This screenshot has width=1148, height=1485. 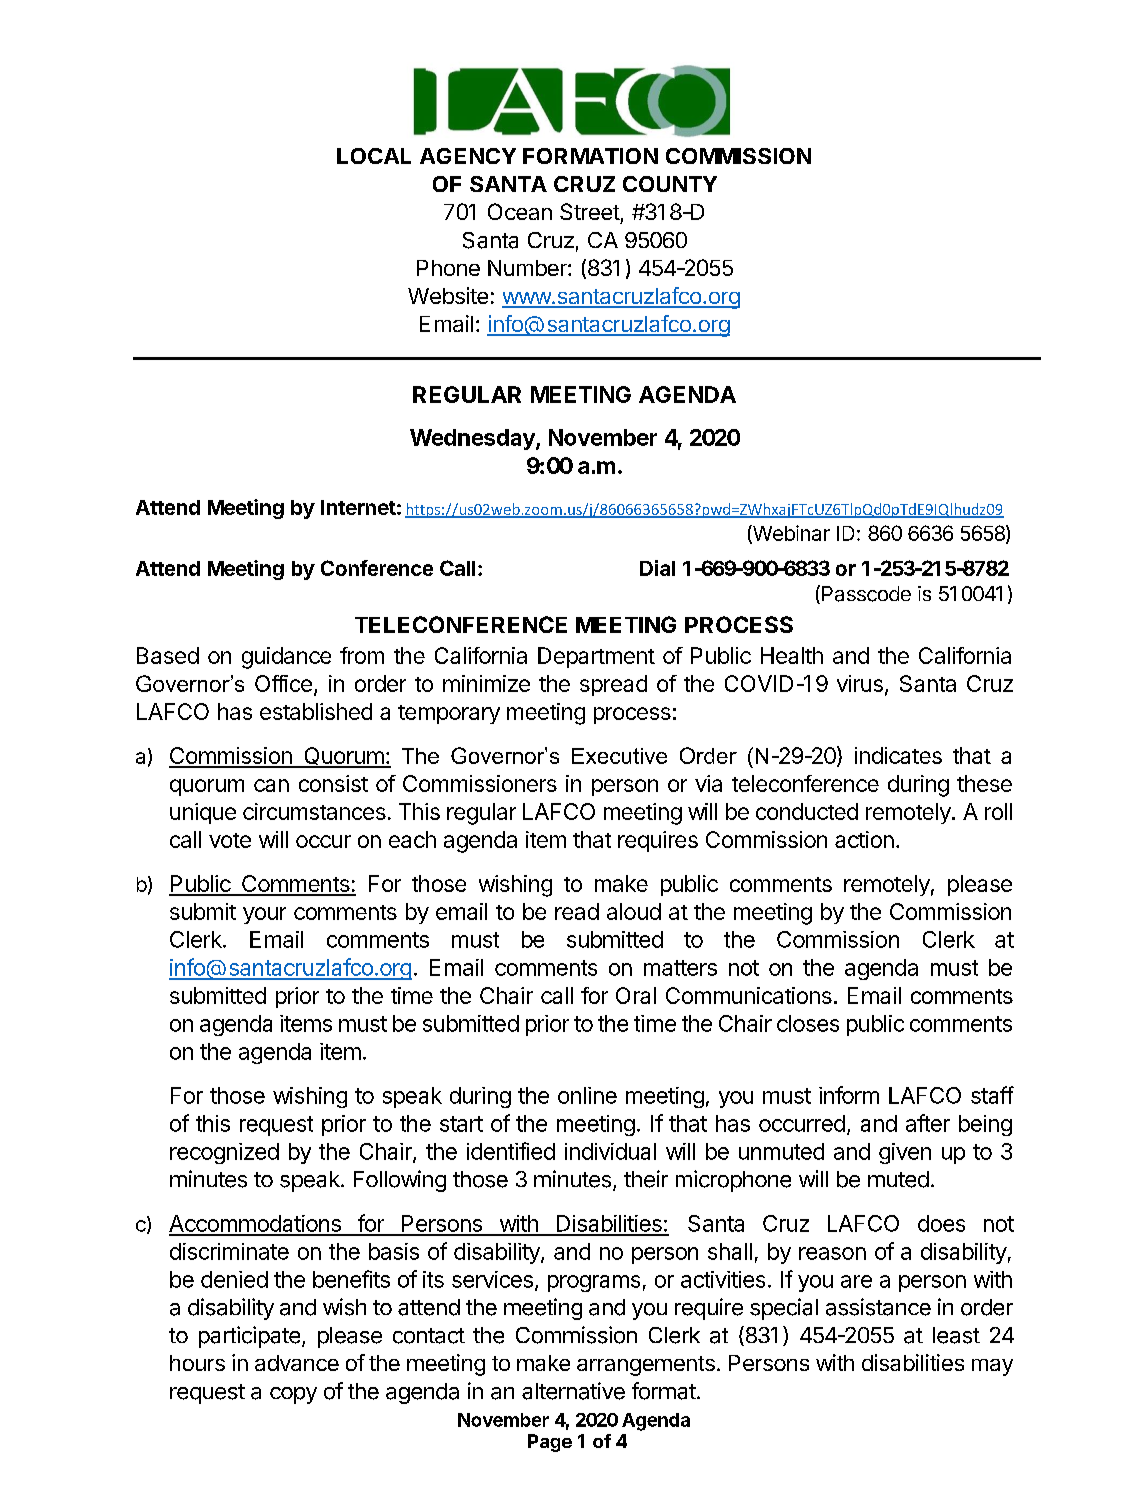 I want to click on COUNTY, so click(x=670, y=184).
